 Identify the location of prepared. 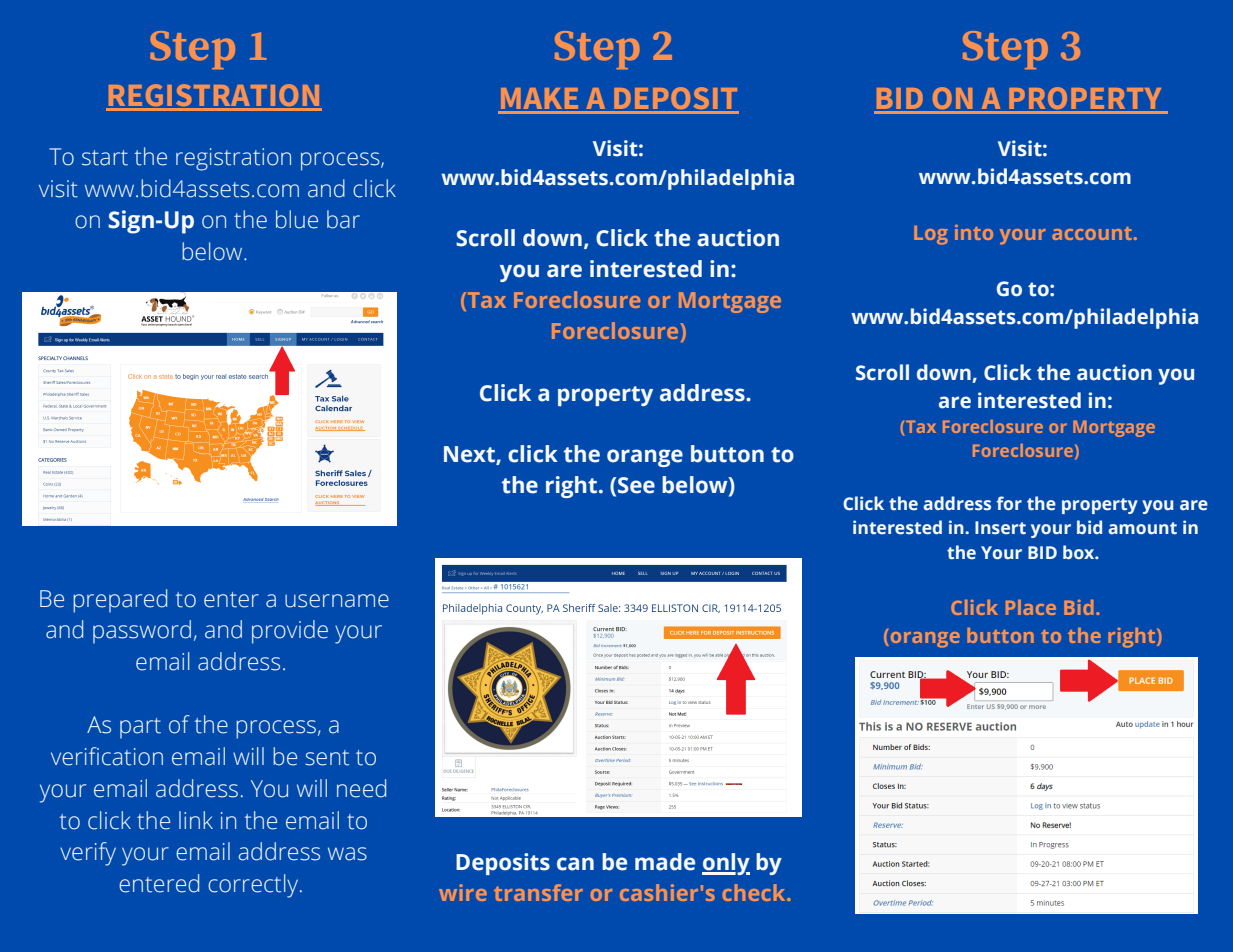
(120, 601).
